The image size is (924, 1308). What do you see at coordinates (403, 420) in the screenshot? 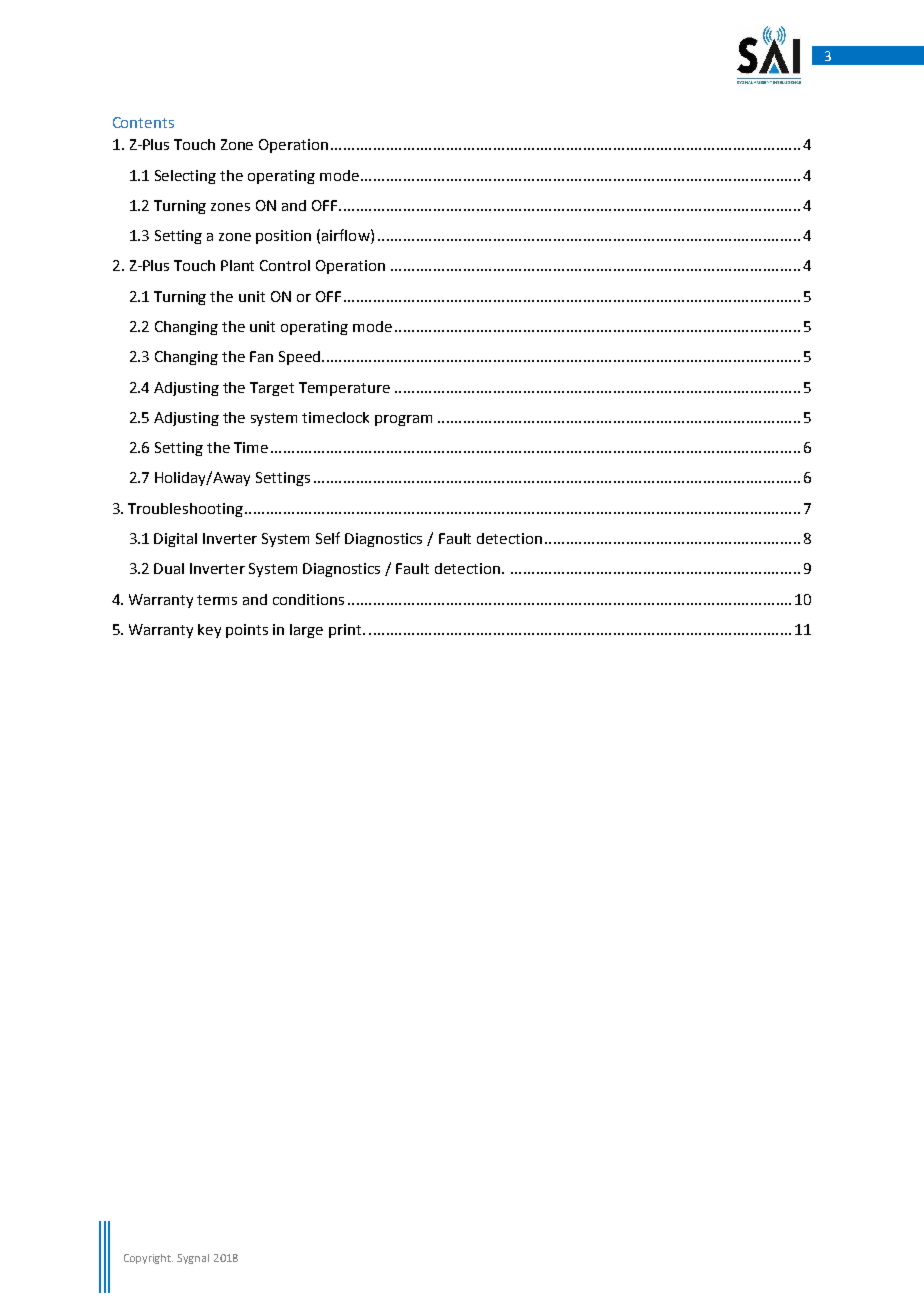
I see `program` at bounding box center [403, 420].
